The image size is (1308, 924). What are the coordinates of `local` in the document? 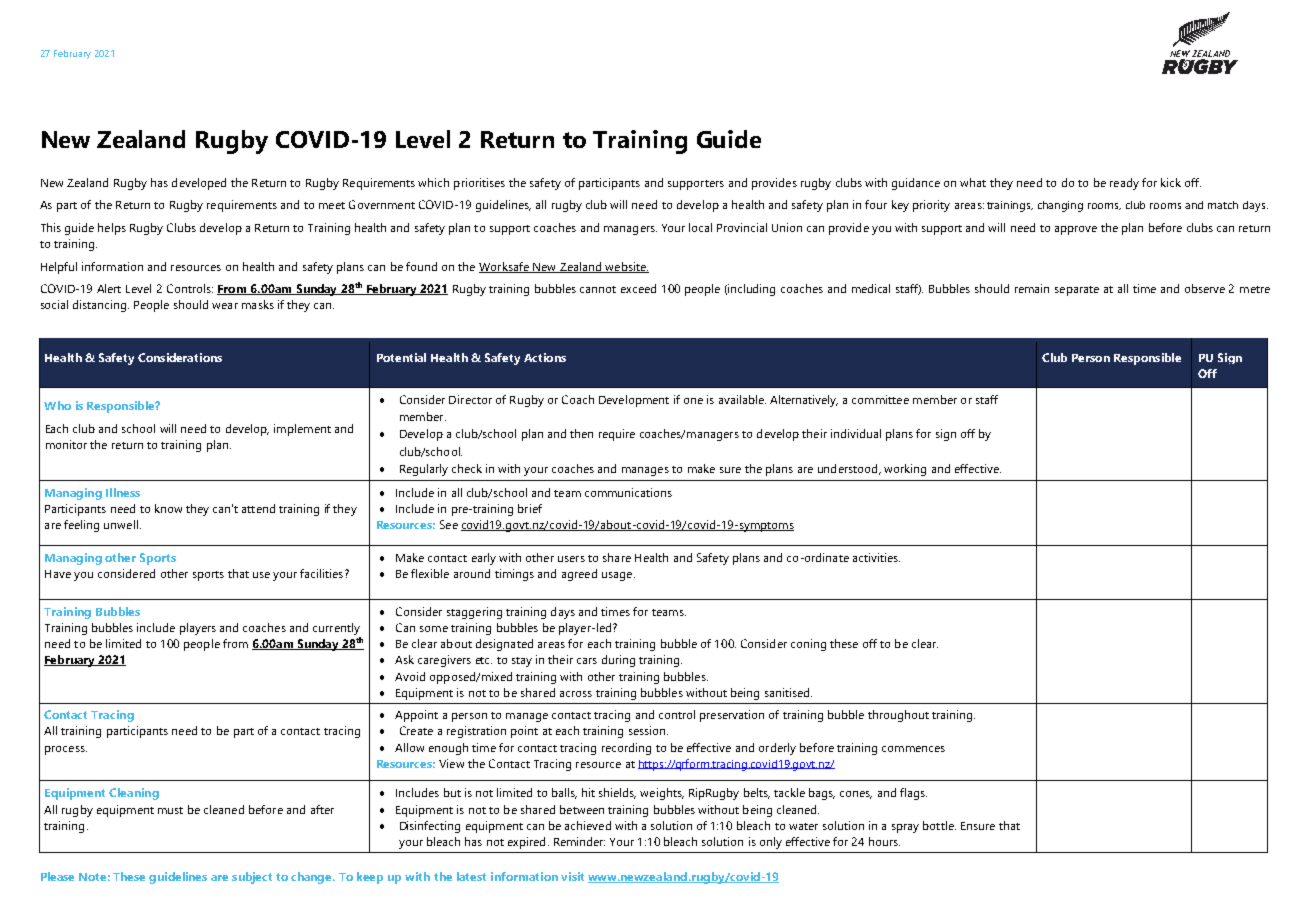 It's located at (700, 227).
